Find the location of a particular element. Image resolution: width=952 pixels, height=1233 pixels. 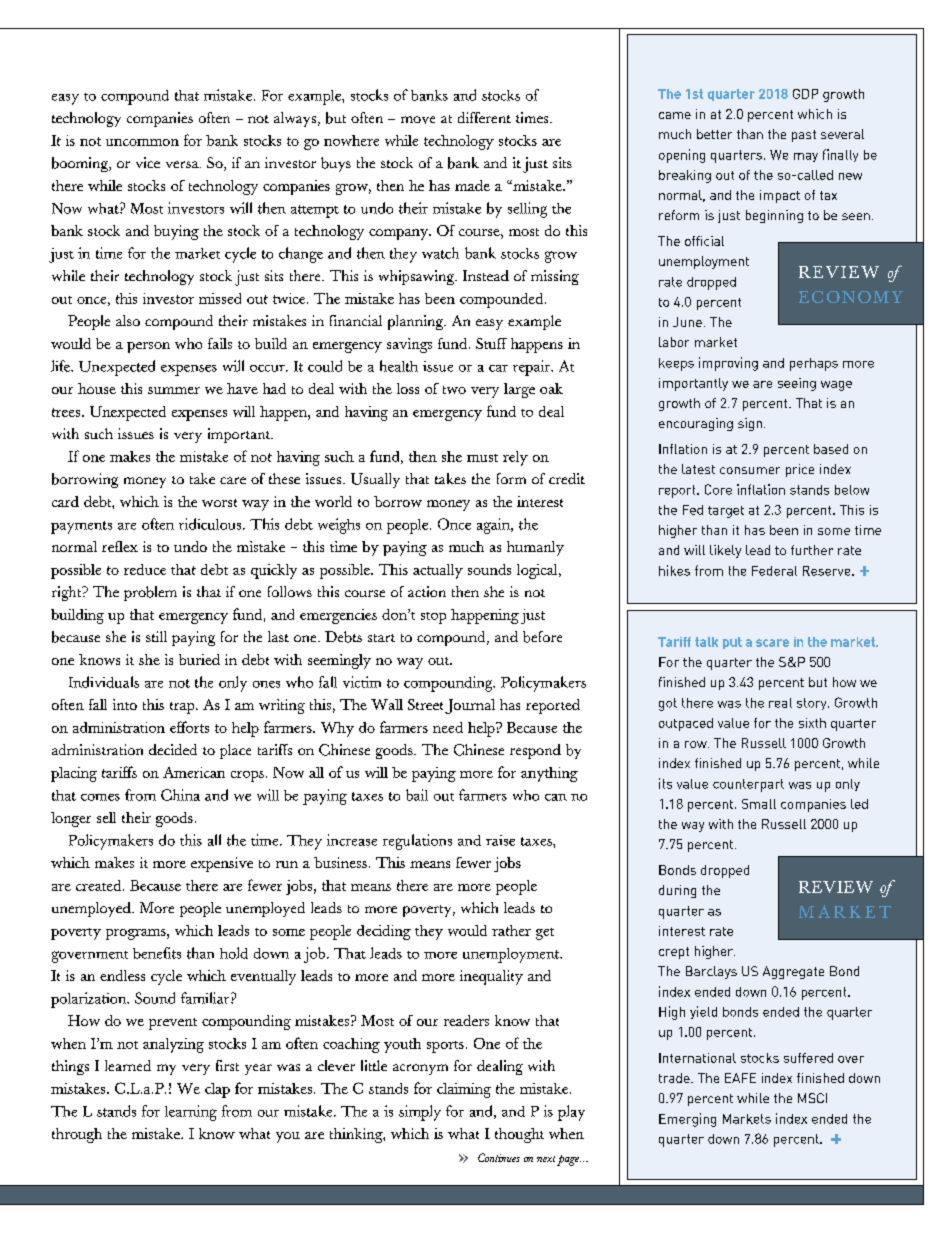

still is located at coordinates (156, 636).
